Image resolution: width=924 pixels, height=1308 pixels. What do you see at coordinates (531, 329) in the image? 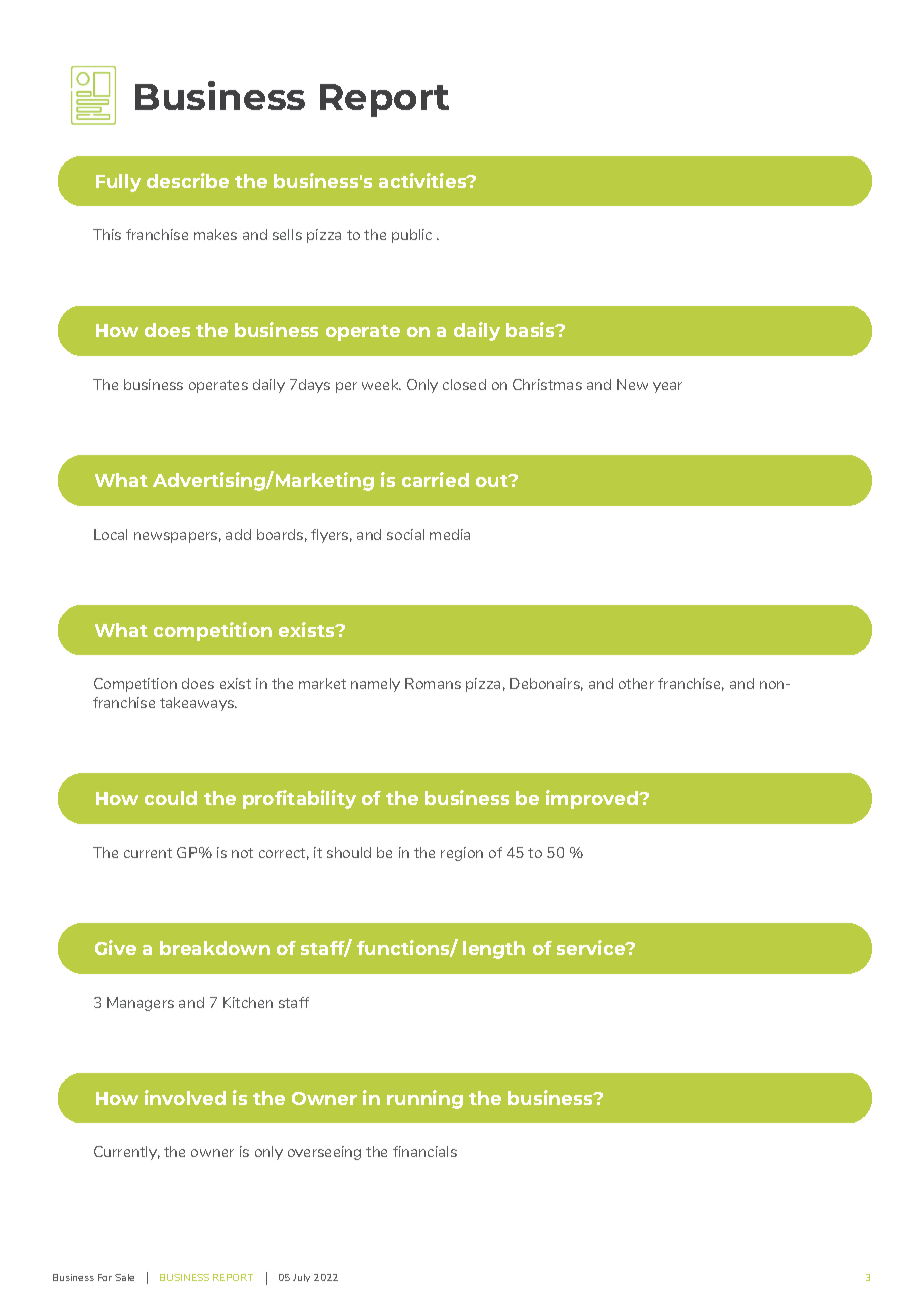
I see `basis` at bounding box center [531, 329].
